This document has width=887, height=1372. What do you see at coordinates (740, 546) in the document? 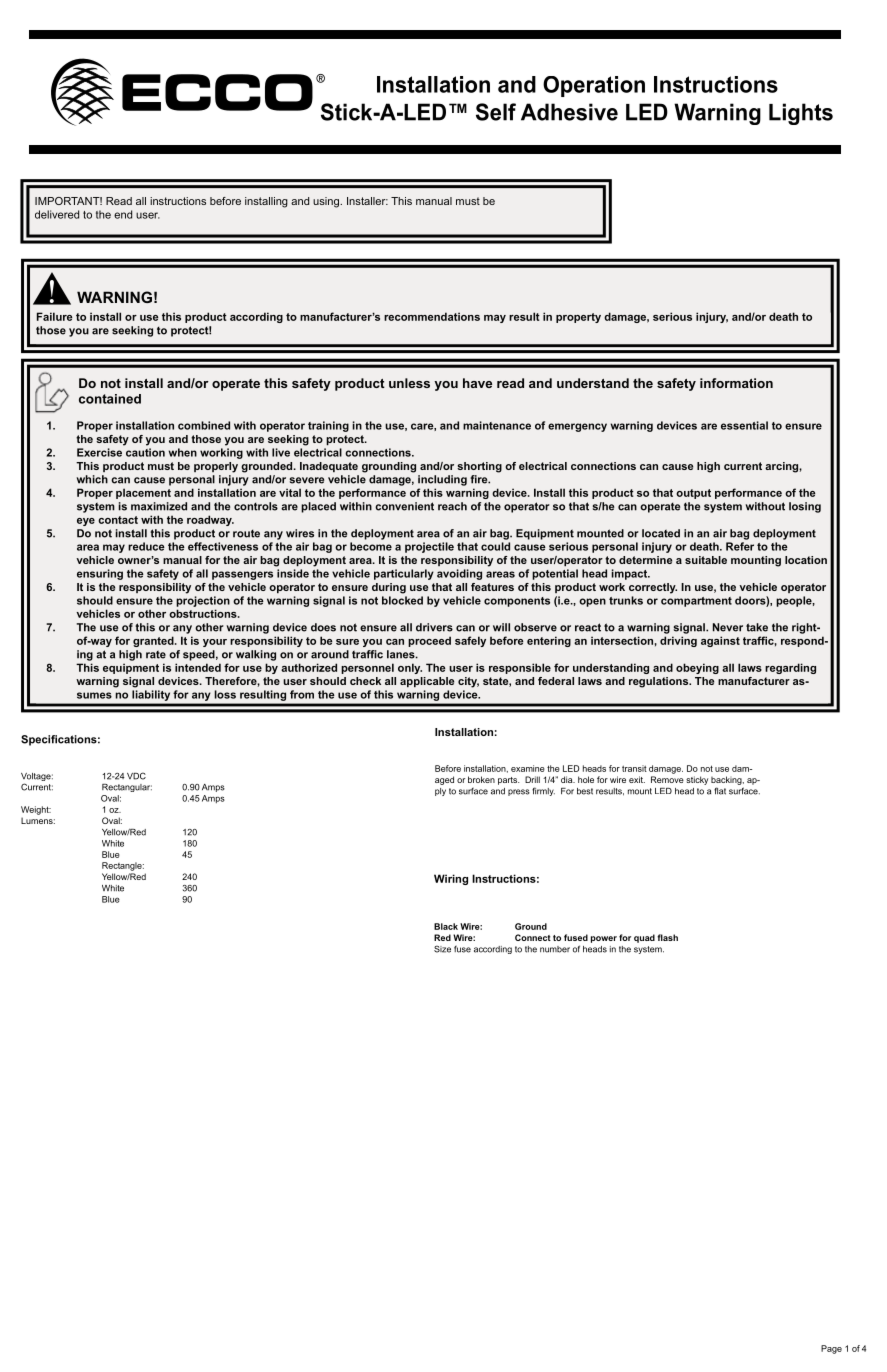
I see `Refer` at bounding box center [740, 546].
